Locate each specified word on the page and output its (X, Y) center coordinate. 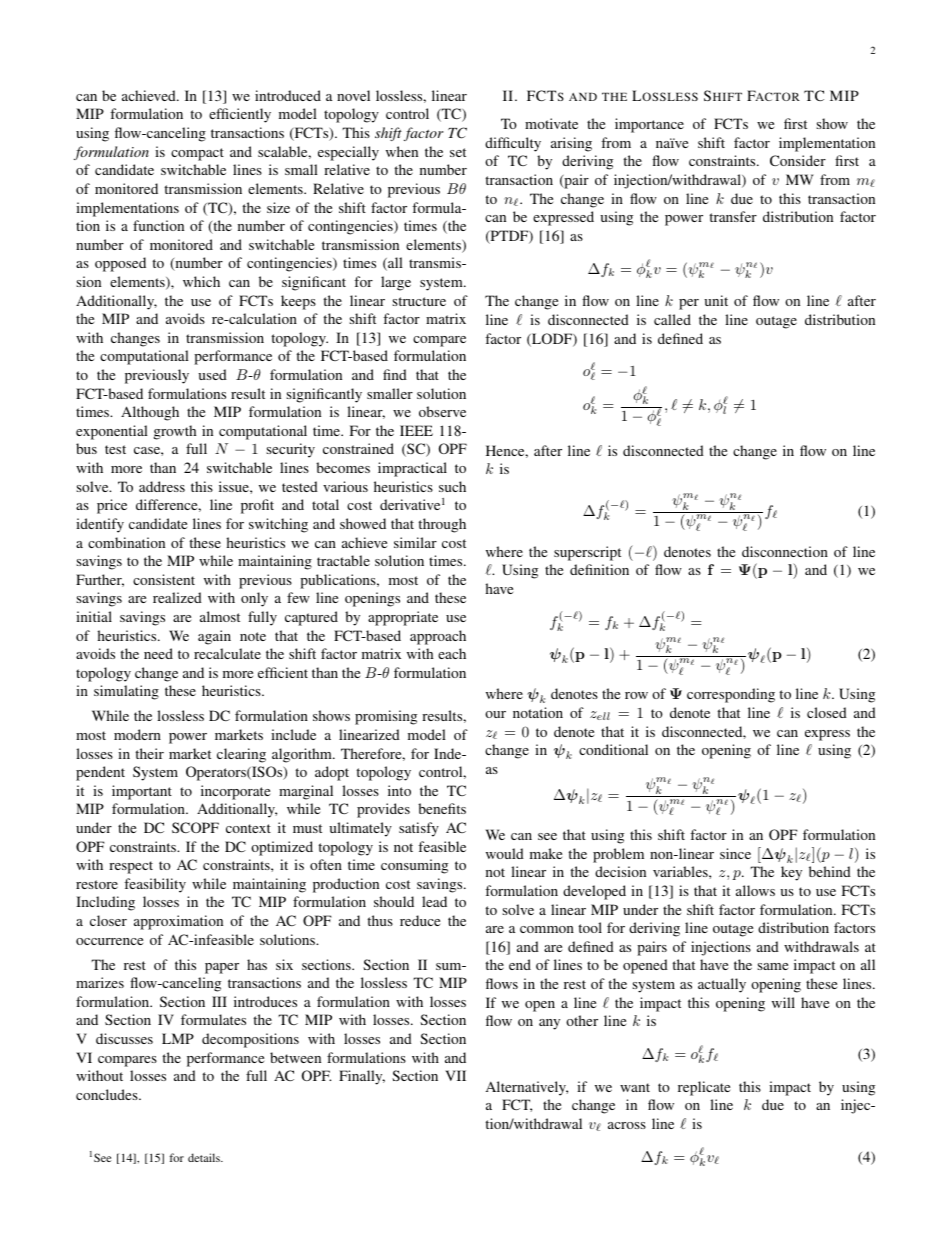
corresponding (731, 695)
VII (455, 1075)
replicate (704, 1088)
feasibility (155, 885)
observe (442, 411)
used (212, 374)
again (214, 637)
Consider (798, 160)
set (458, 152)
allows (755, 890)
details (205, 1157)
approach (438, 637)
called (672, 319)
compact (197, 154)
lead (434, 901)
